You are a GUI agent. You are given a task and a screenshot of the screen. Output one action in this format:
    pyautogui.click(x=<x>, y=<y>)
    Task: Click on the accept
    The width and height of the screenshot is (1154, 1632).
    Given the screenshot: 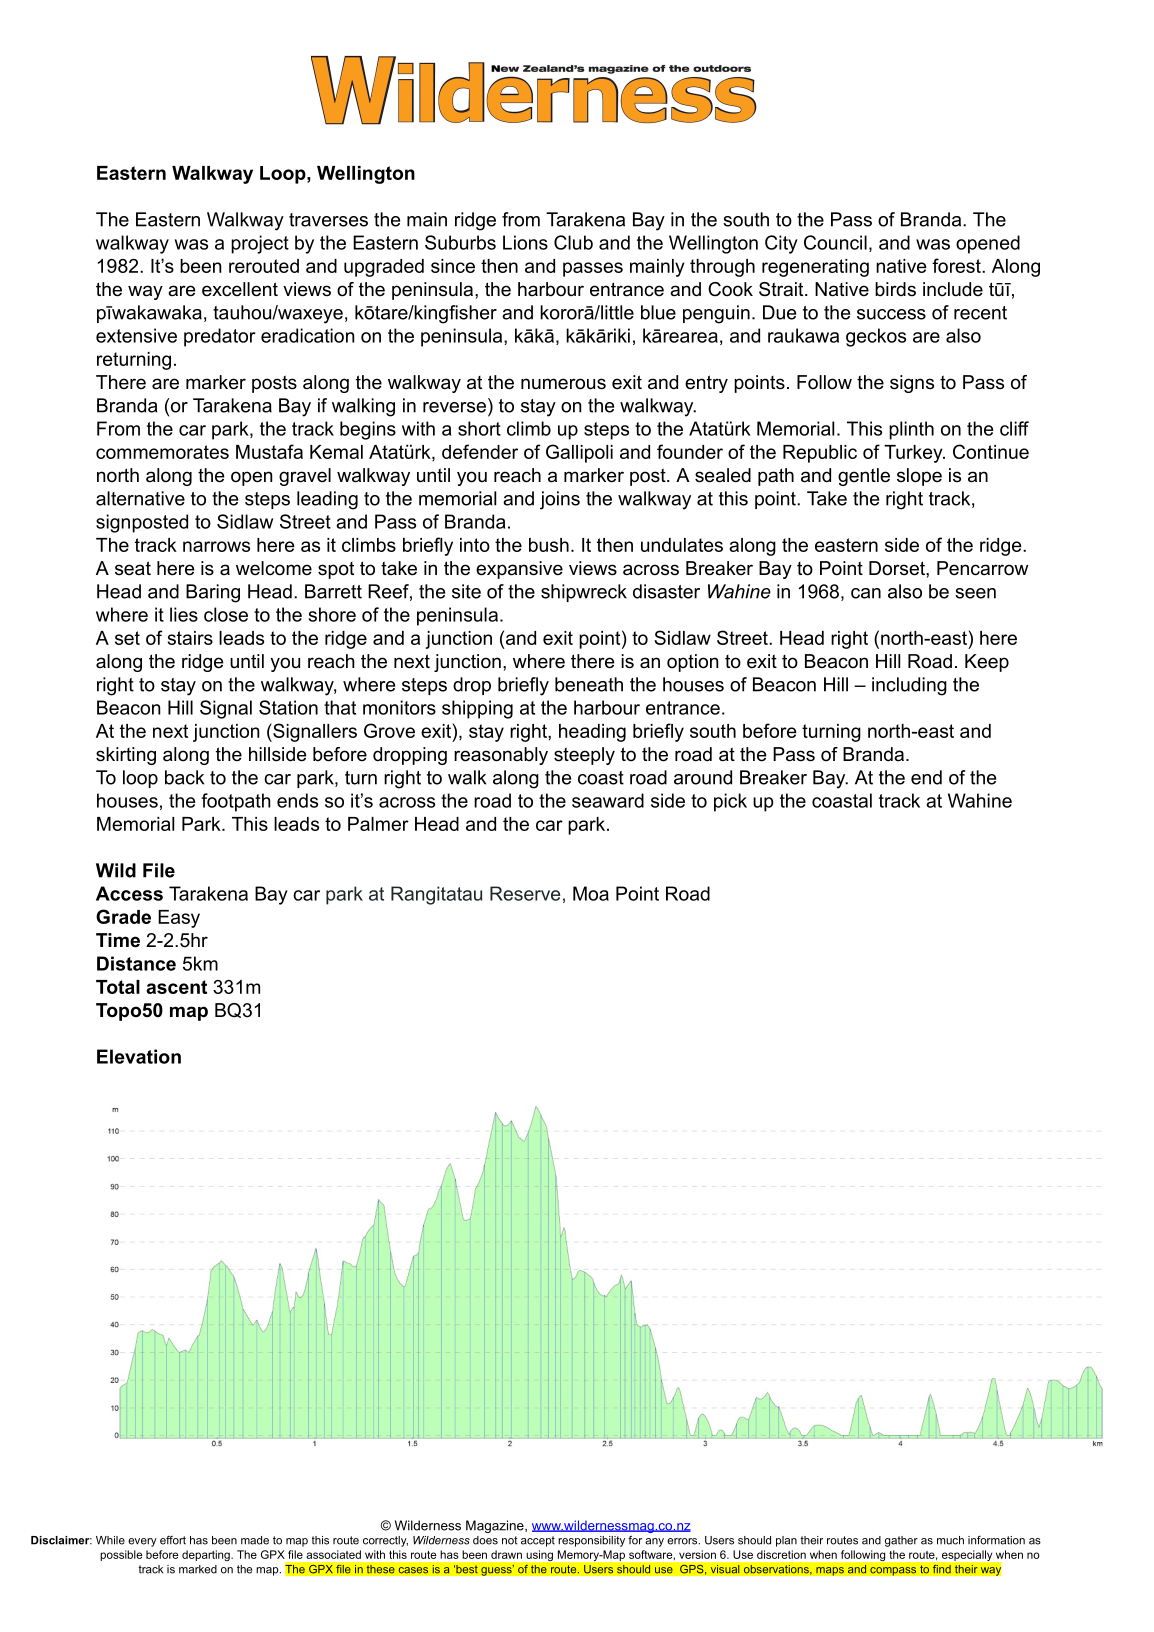 What is the action you would take?
    pyautogui.click(x=538, y=1541)
